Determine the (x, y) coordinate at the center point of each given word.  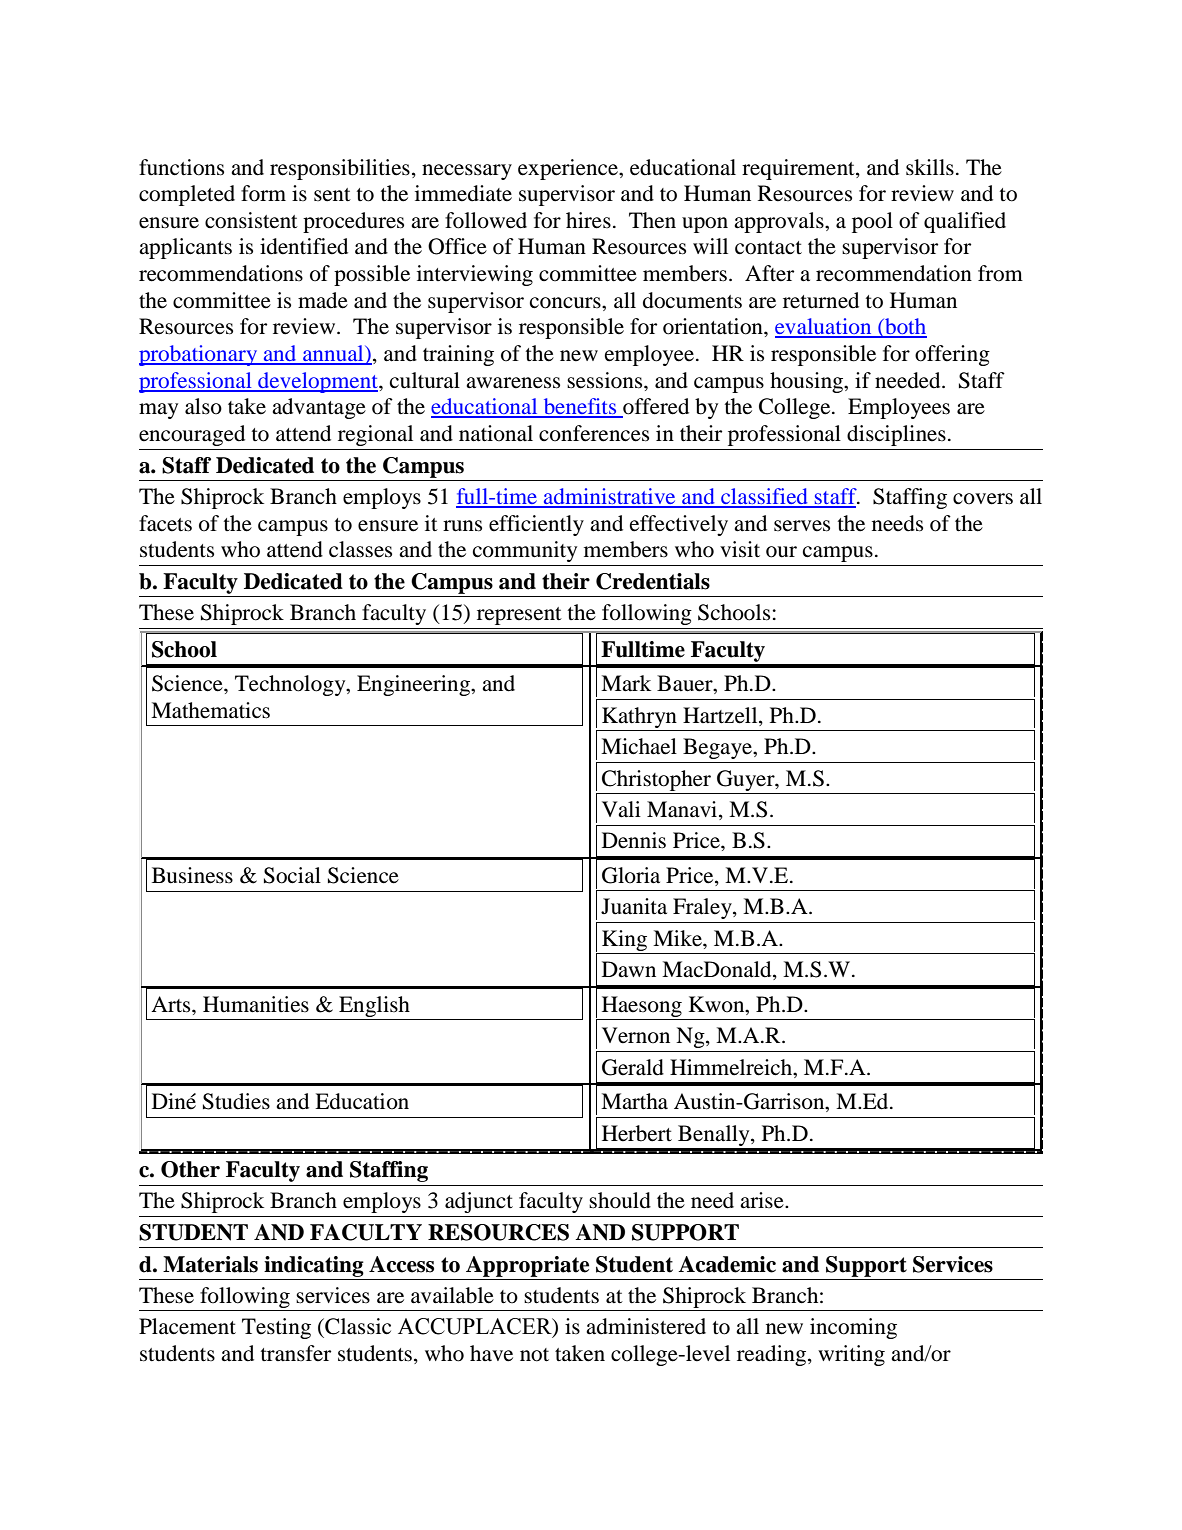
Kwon (718, 1004)
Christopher (656, 780)
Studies (236, 1101)
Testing (276, 1328)
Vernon (636, 1035)
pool (872, 222)
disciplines (896, 435)
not (534, 1355)
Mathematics (210, 710)
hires (588, 220)
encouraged (192, 435)
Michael (639, 746)
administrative (610, 497)
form (263, 193)
